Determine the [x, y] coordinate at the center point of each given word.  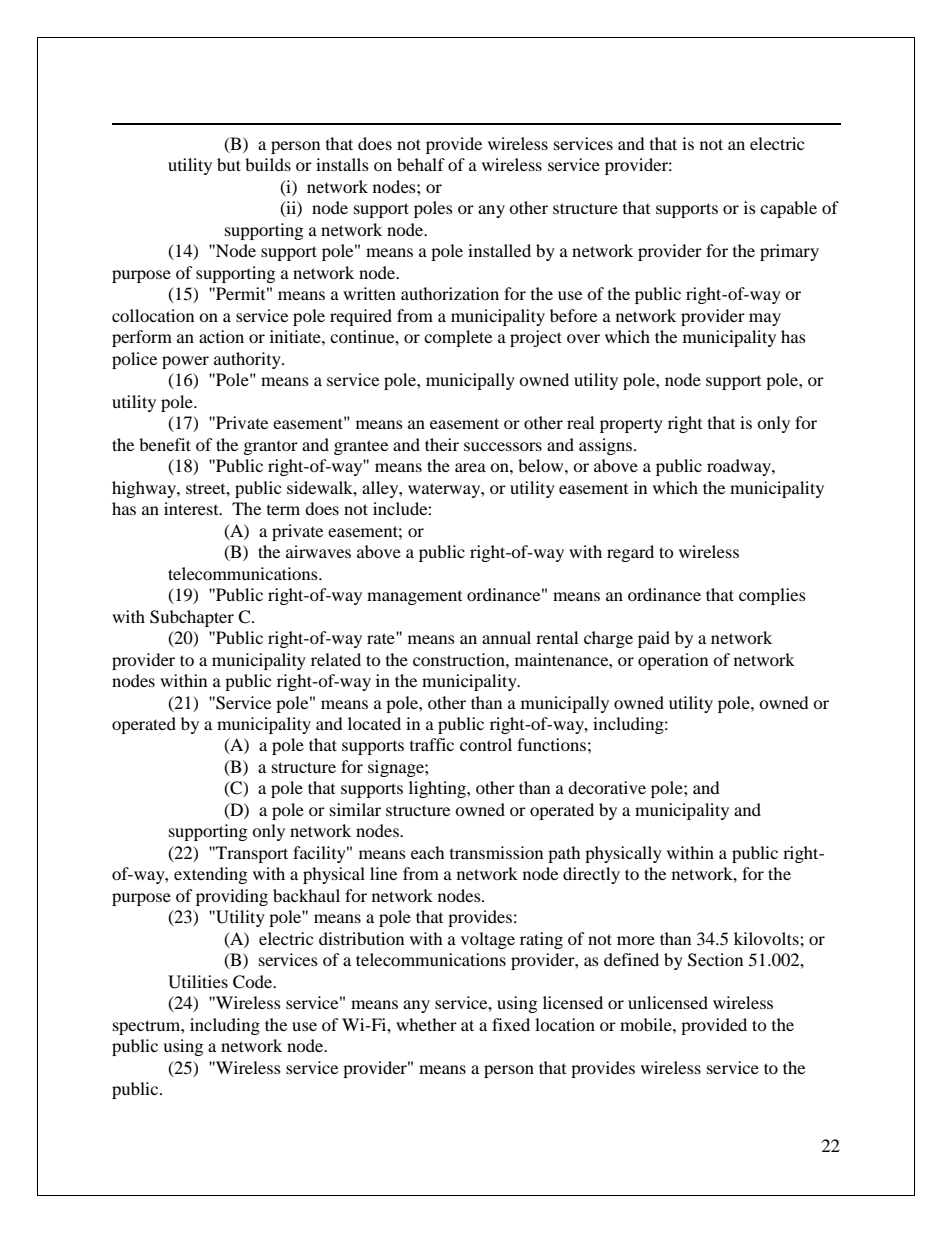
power [185, 362]
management [414, 598]
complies [772, 596]
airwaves [318, 551]
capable [788, 209]
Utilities [198, 982]
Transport [251, 854]
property [631, 426]
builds [268, 164]
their [442, 444]
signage [397, 768]
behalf [421, 164]
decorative [607, 787]
